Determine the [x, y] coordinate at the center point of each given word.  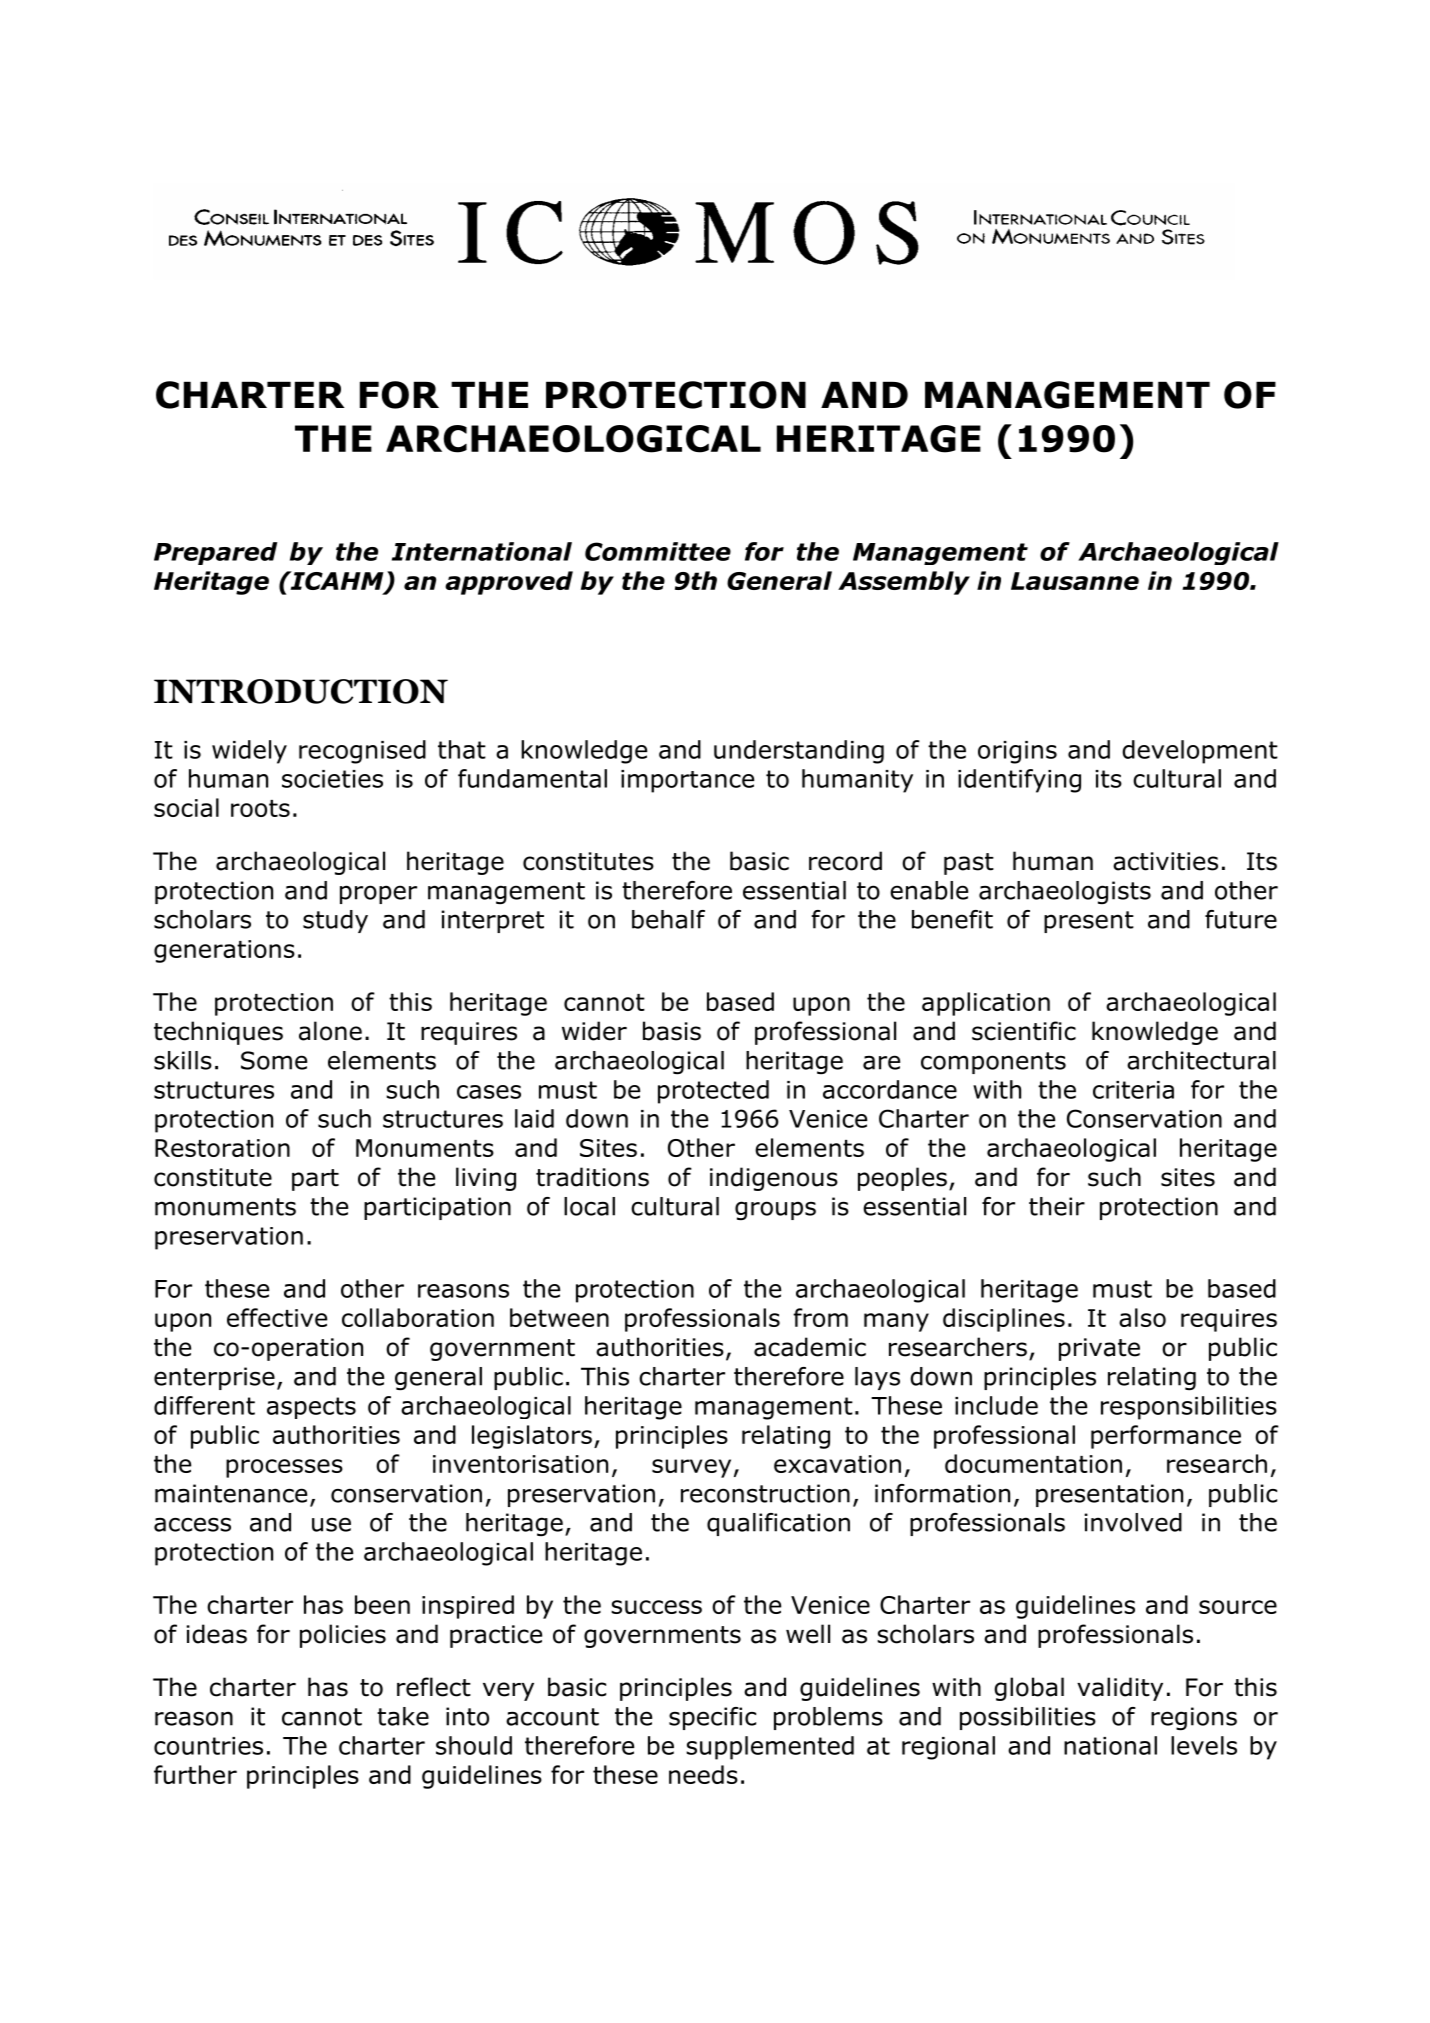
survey [691, 1468]
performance [1166, 1437]
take [403, 1716]
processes [284, 1468]
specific [712, 1718]
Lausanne [1075, 581]
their [1057, 1206]
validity [1120, 1689]
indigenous [774, 1179]
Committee [658, 551]
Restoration [222, 1148]
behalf [668, 919]
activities [1165, 861]
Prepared [215, 553]
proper [378, 894]
